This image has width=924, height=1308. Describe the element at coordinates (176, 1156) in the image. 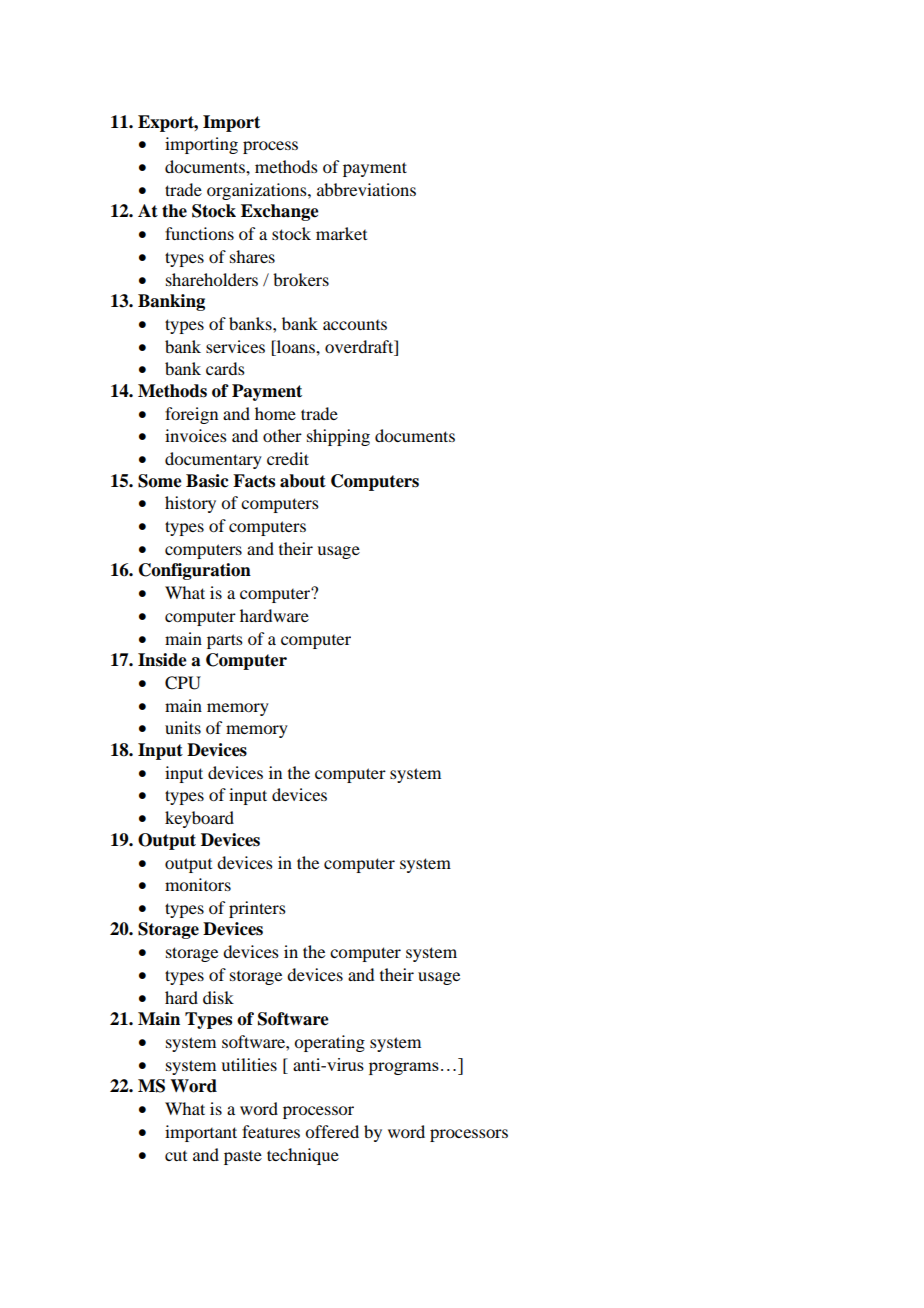

I see `cut` at that location.
